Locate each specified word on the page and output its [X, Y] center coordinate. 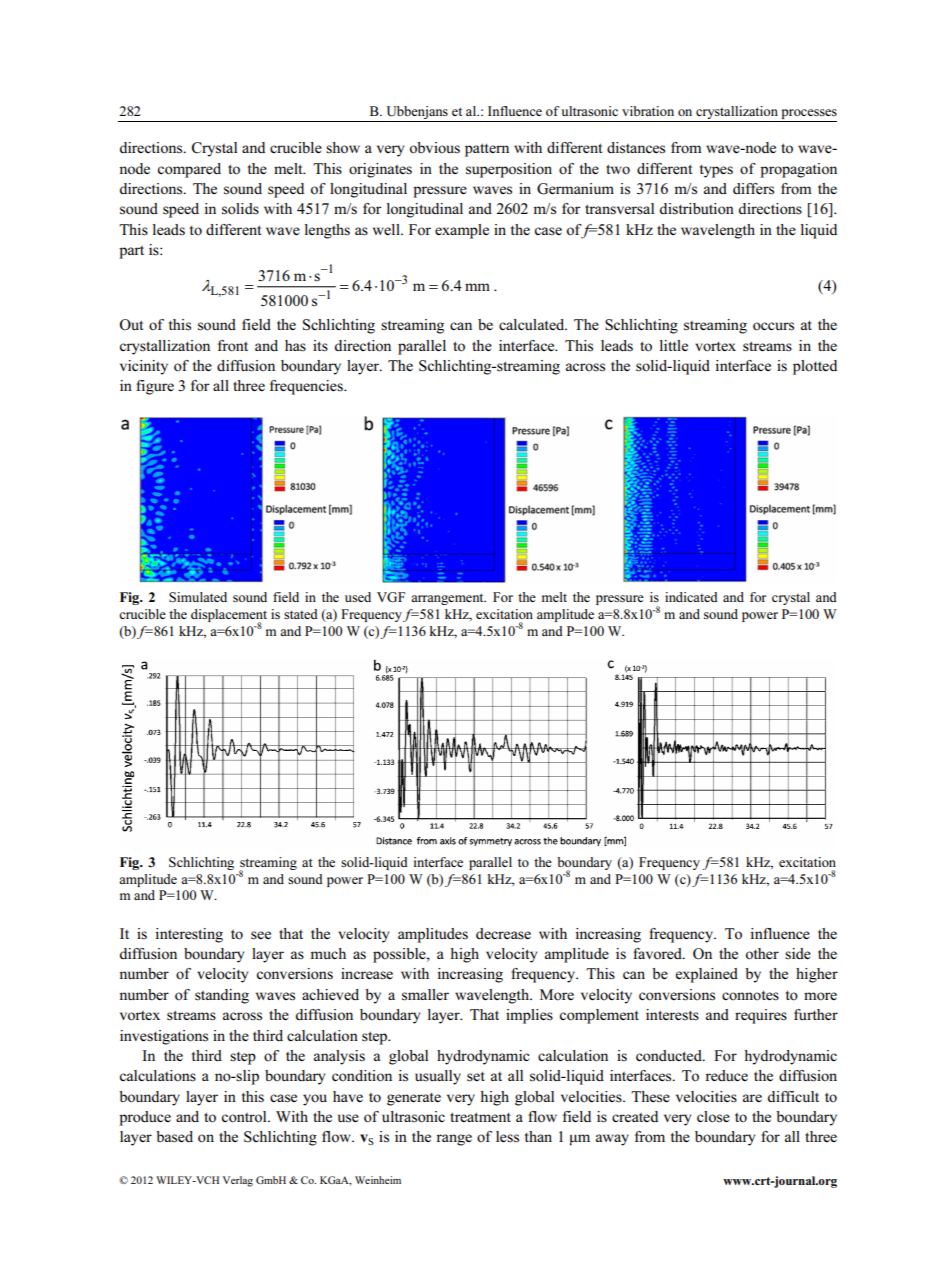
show [343, 148]
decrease [503, 934]
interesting [189, 935]
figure [155, 387]
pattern [487, 150]
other [762, 954]
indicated [691, 597]
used [358, 597]
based [174, 1137]
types [716, 171]
